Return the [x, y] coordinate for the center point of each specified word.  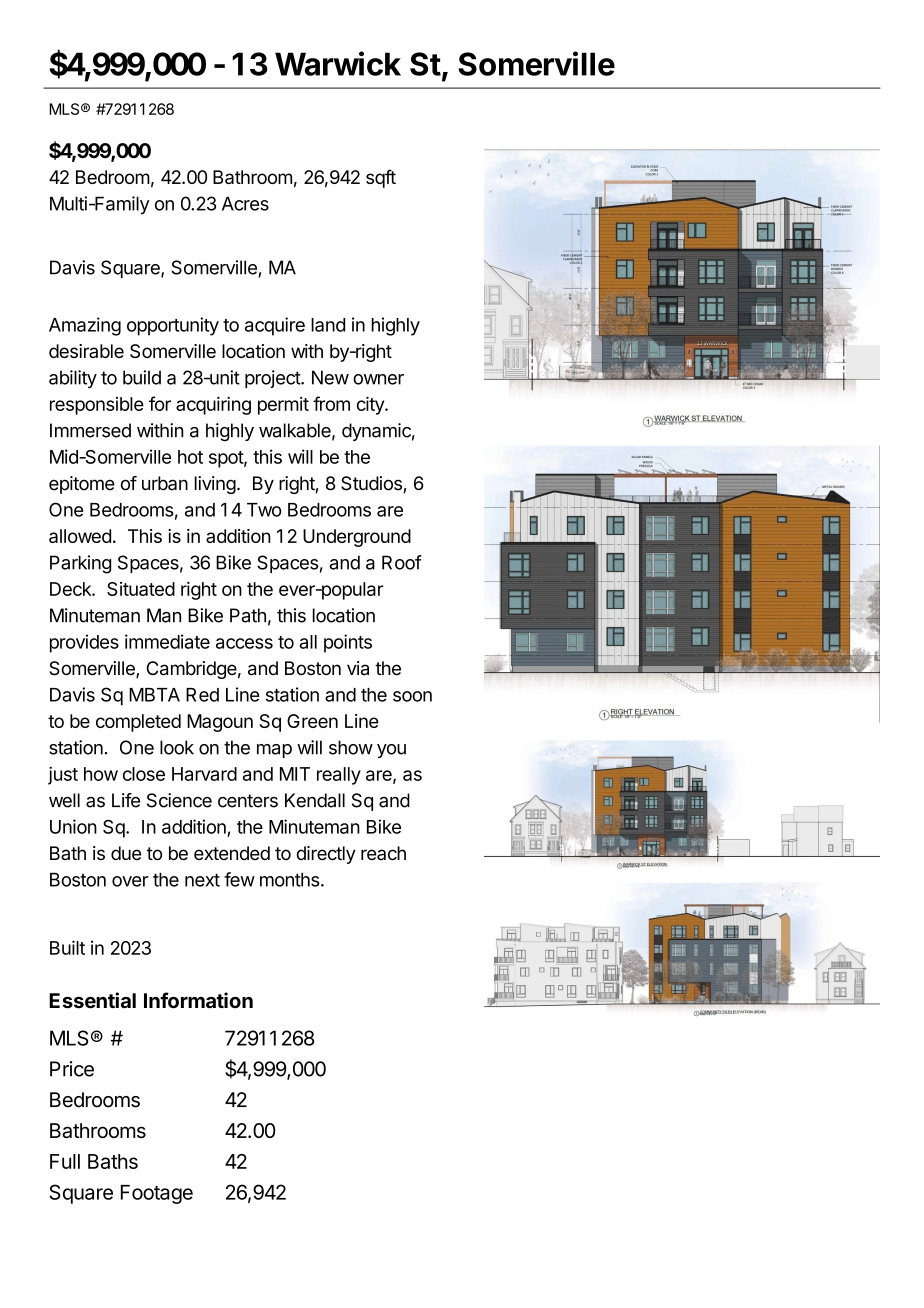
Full [65, 1161]
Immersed [90, 430]
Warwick [338, 63]
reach [383, 853]
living [215, 485]
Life [126, 800]
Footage [157, 1194]
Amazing [85, 326]
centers [248, 801]
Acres [245, 203]
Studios [372, 484]
